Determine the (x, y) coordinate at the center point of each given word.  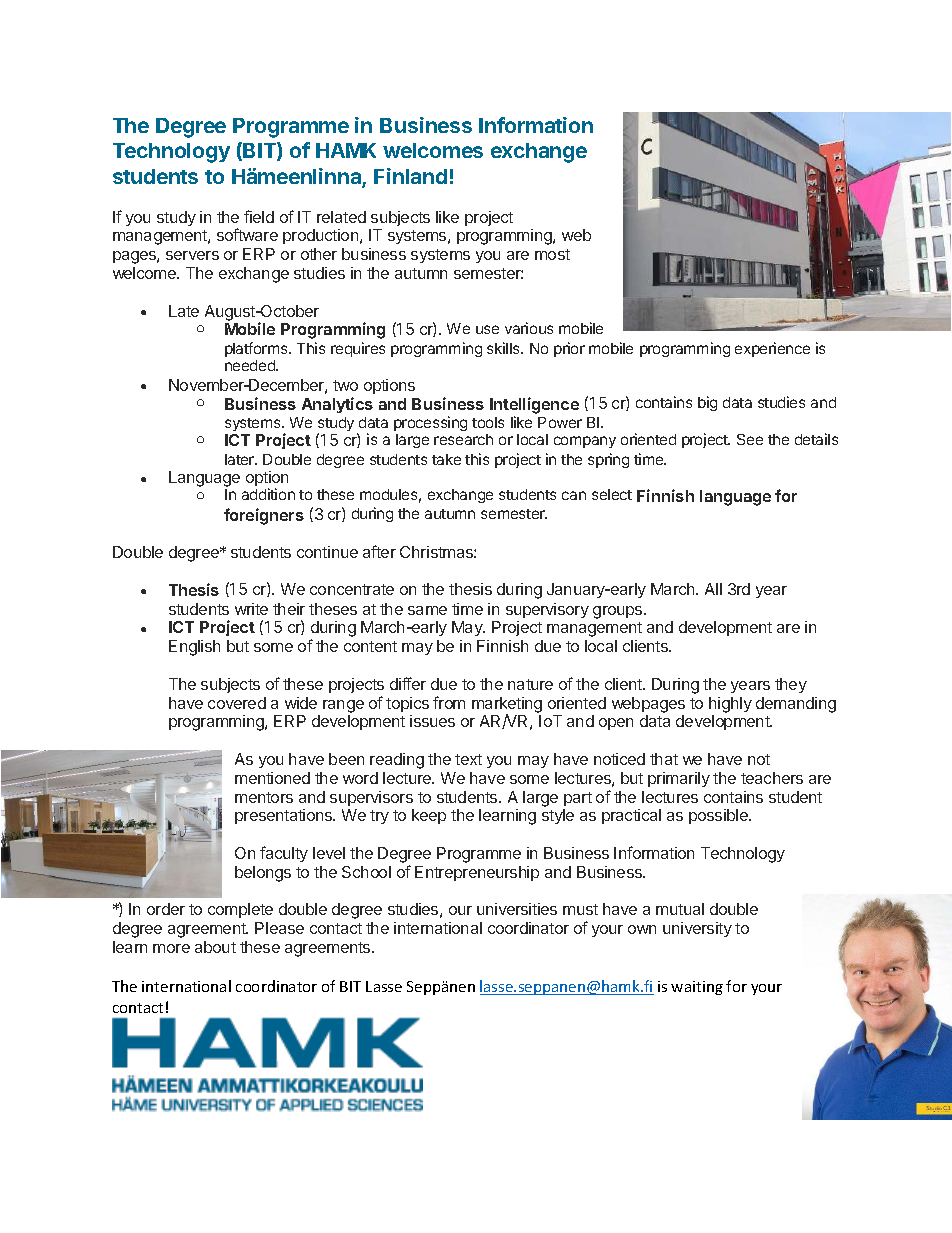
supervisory (547, 610)
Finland (410, 176)
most (552, 254)
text (468, 759)
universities (517, 909)
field (259, 216)
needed (251, 365)
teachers (772, 778)
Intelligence (534, 405)
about (215, 947)
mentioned (272, 778)
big (707, 403)
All (713, 589)
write (251, 609)
